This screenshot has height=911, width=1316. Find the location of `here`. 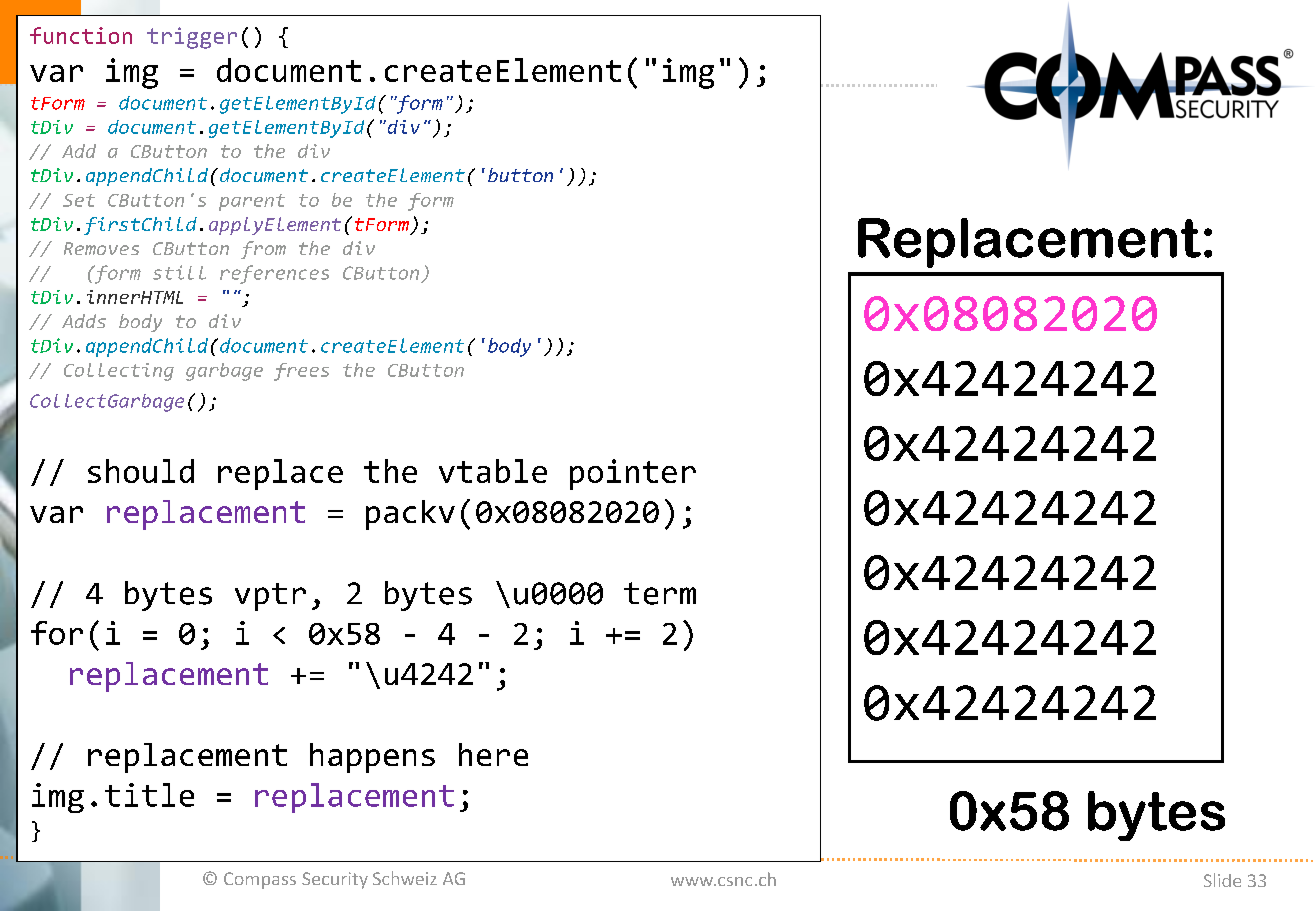

here is located at coordinates (493, 754).
